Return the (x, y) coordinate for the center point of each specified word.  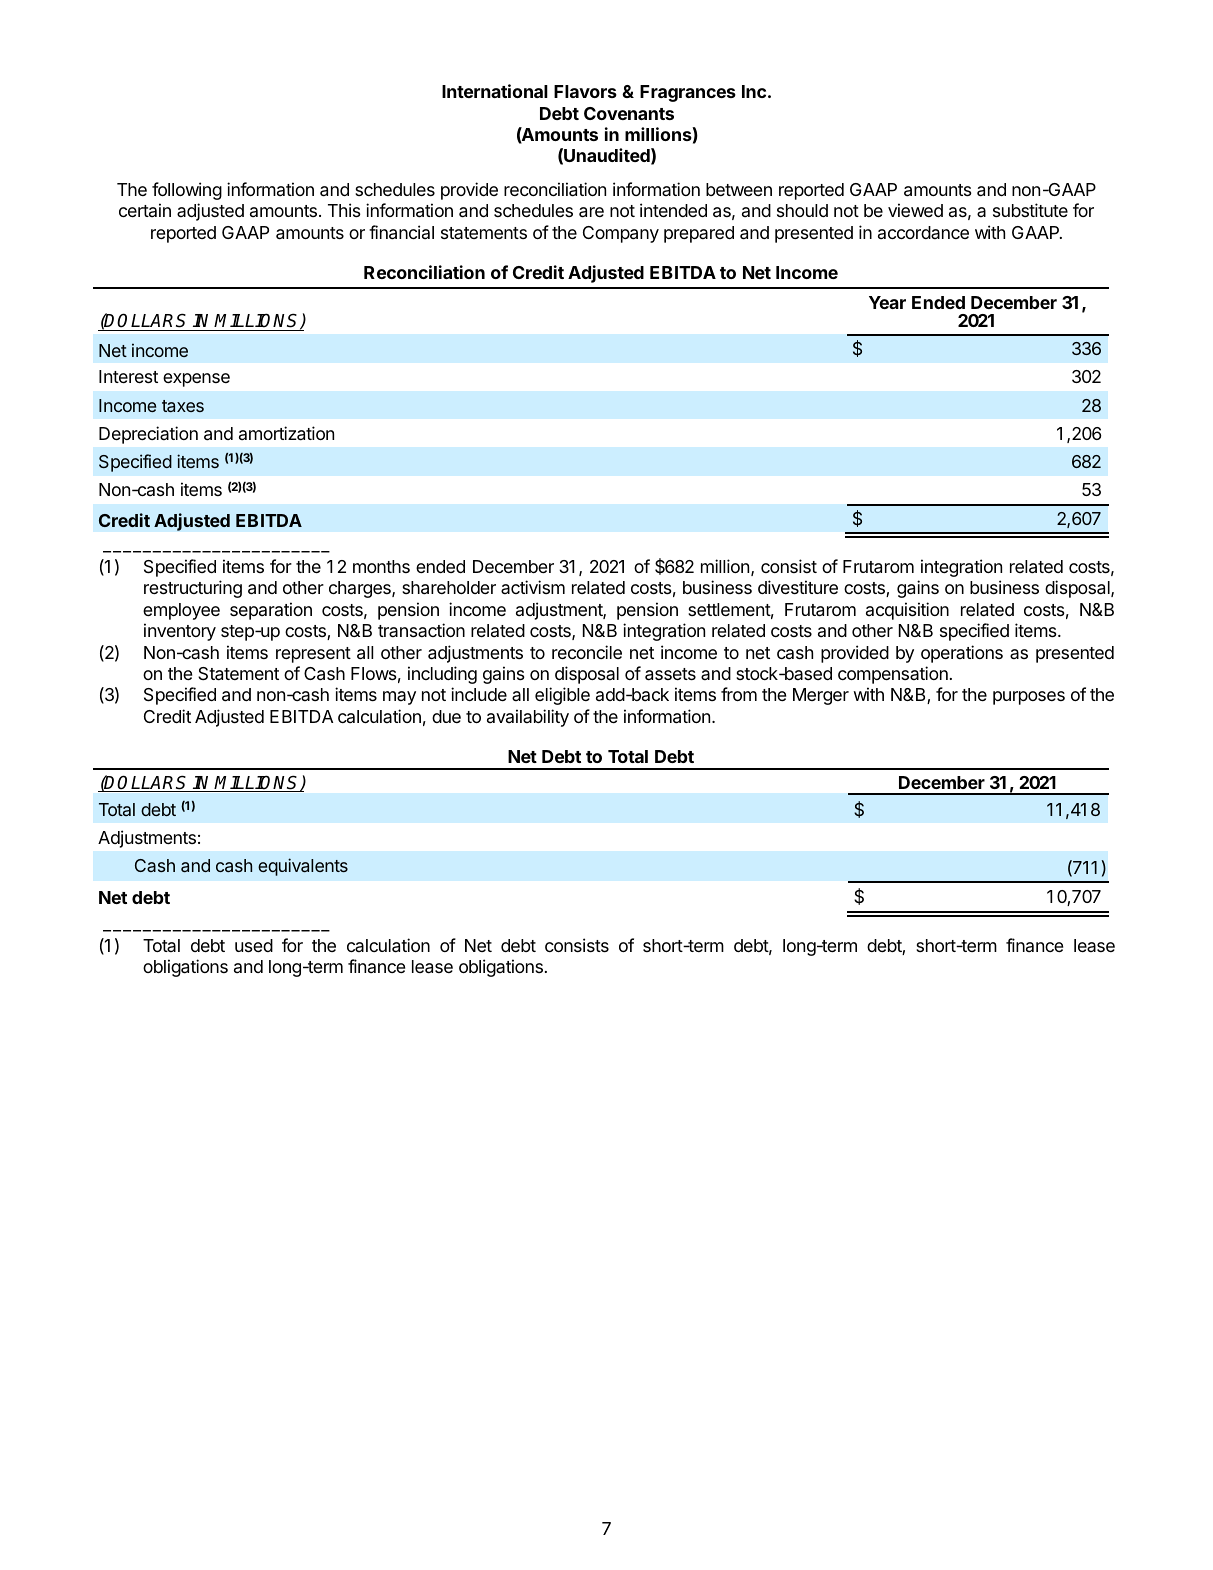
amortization (286, 433)
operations (962, 654)
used (254, 945)
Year (887, 302)
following (187, 191)
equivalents (303, 867)
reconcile (587, 652)
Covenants (629, 113)
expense (196, 380)
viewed (915, 210)
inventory (180, 632)
